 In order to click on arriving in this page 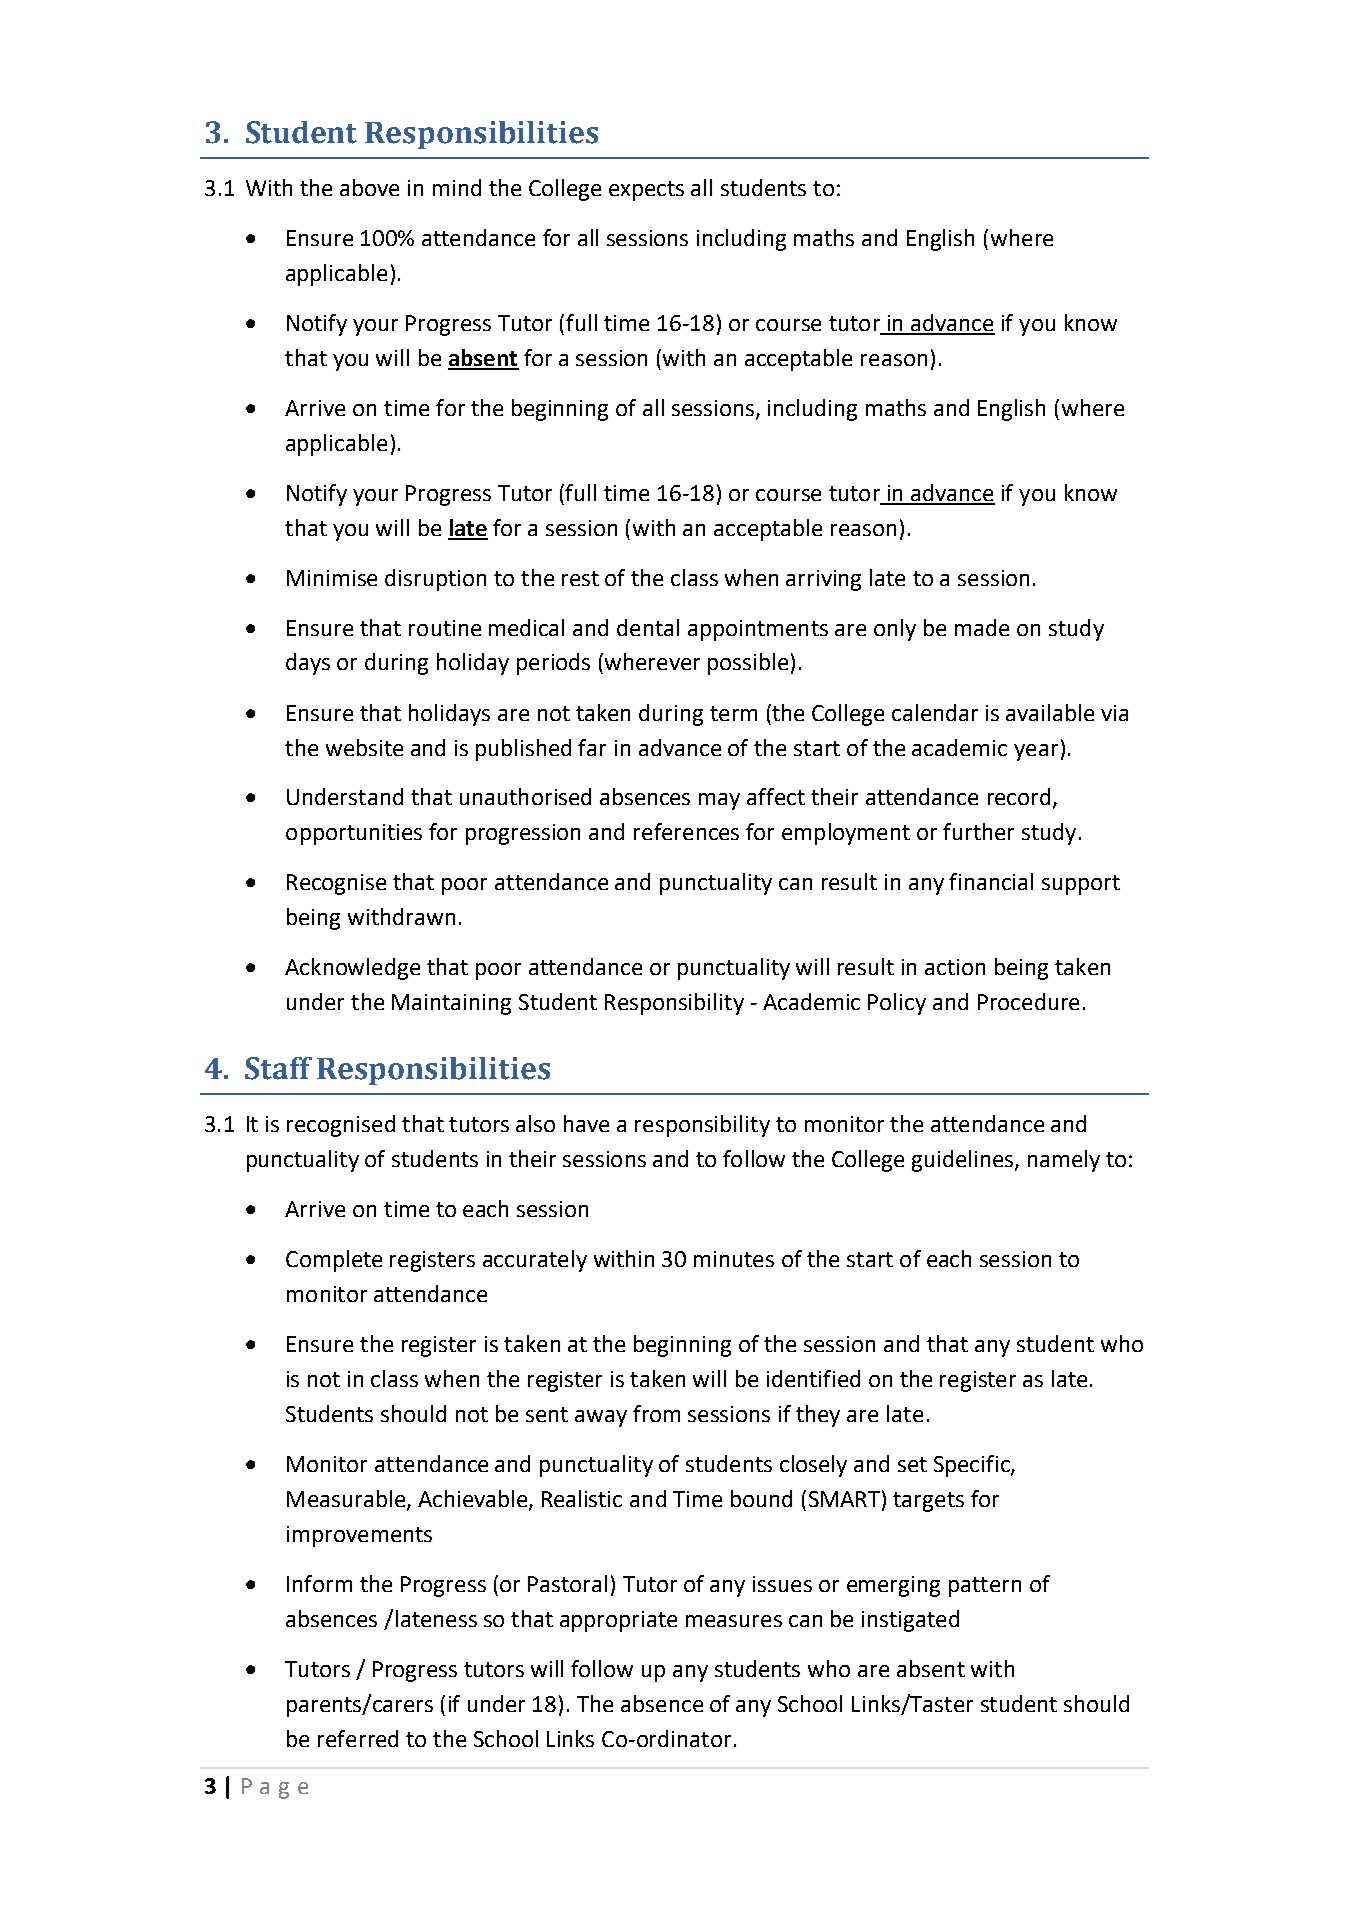, I will do `click(823, 580)`.
